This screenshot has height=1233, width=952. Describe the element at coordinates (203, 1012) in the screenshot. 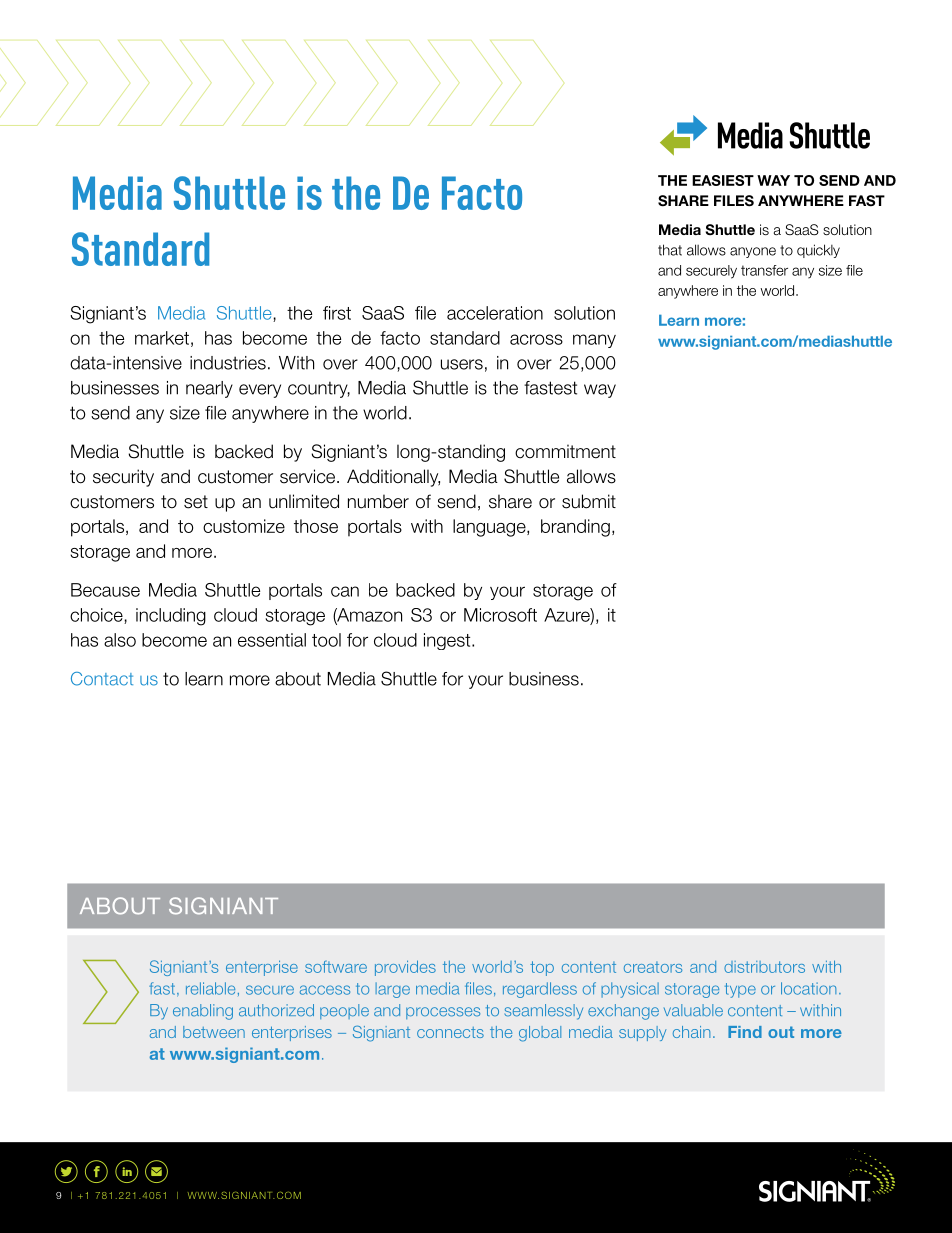

I see `enabling` at that location.
